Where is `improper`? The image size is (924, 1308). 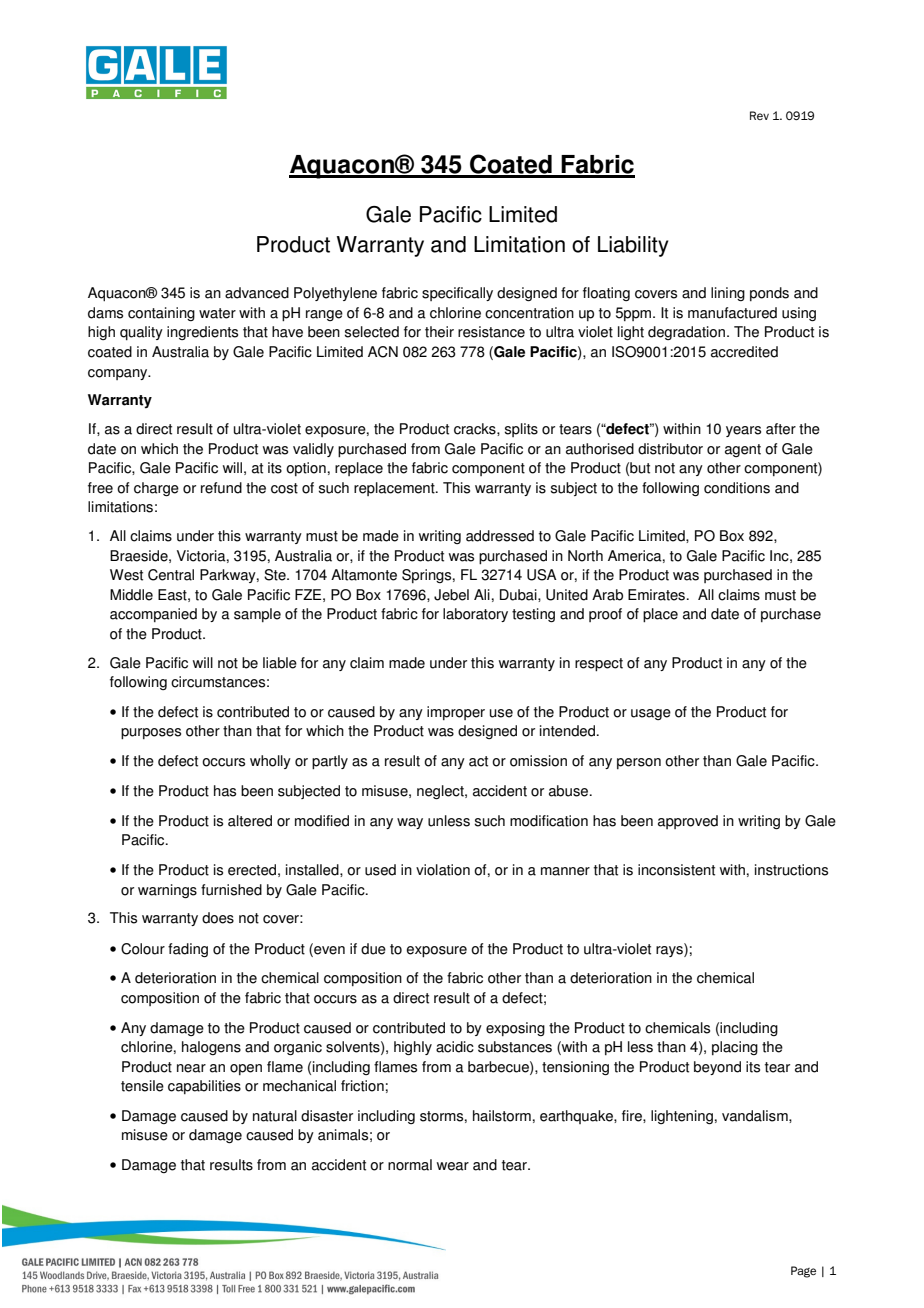 improper is located at coordinates (456, 713).
